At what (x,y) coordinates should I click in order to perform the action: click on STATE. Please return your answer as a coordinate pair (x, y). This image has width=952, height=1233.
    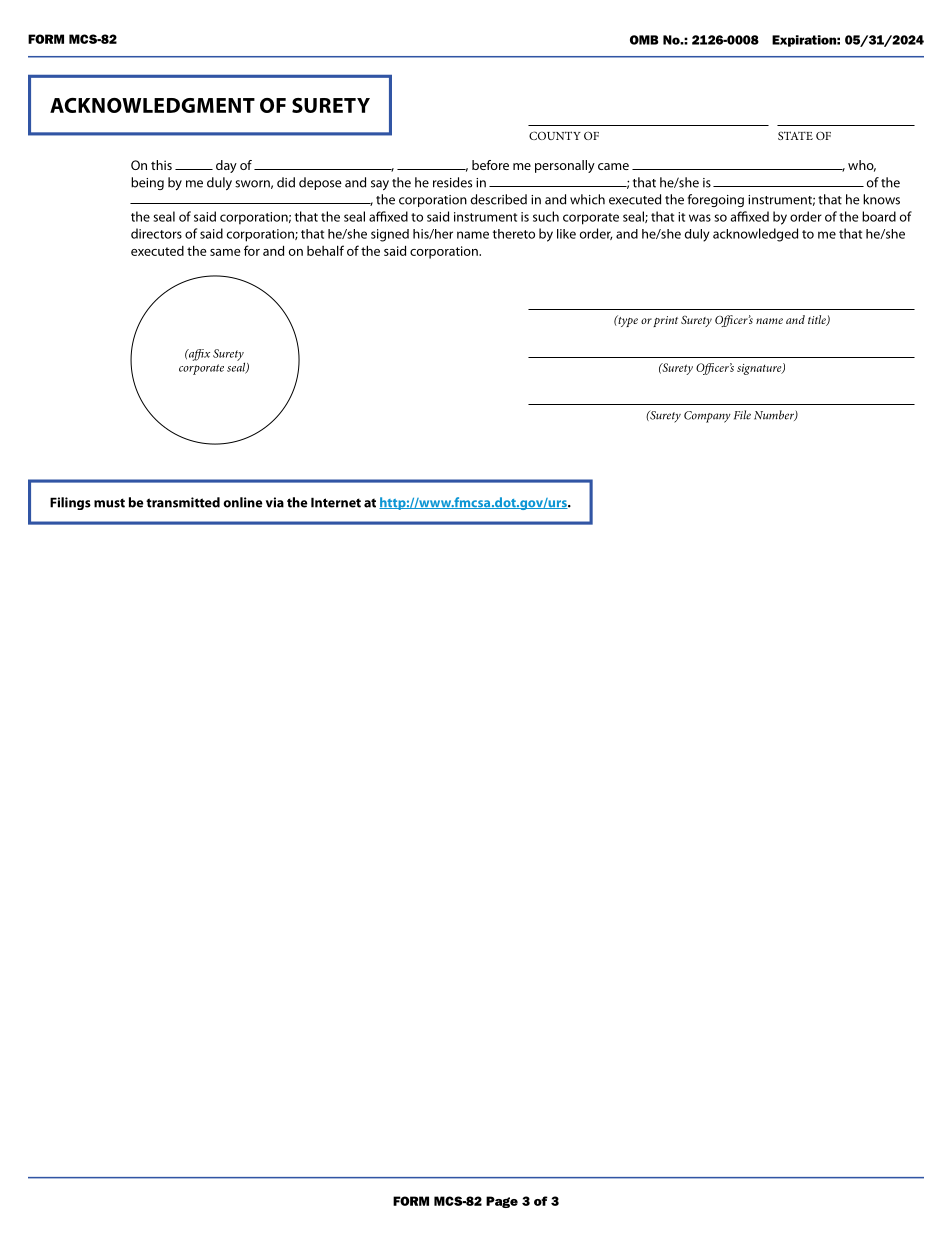
    Looking at the image, I should click on (795, 135).
